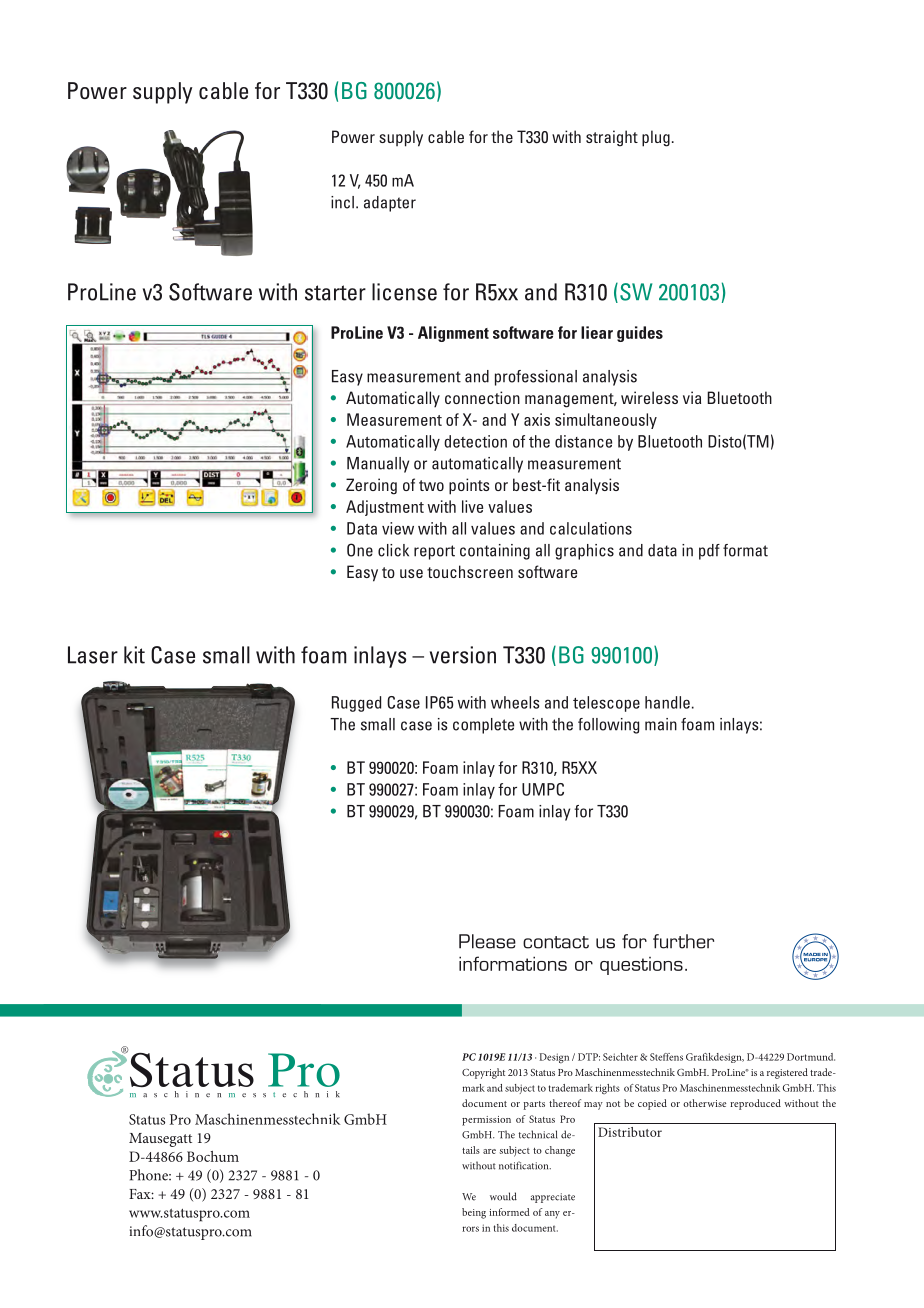  Describe the element at coordinates (683, 941) in the screenshot. I see `further` at that location.
